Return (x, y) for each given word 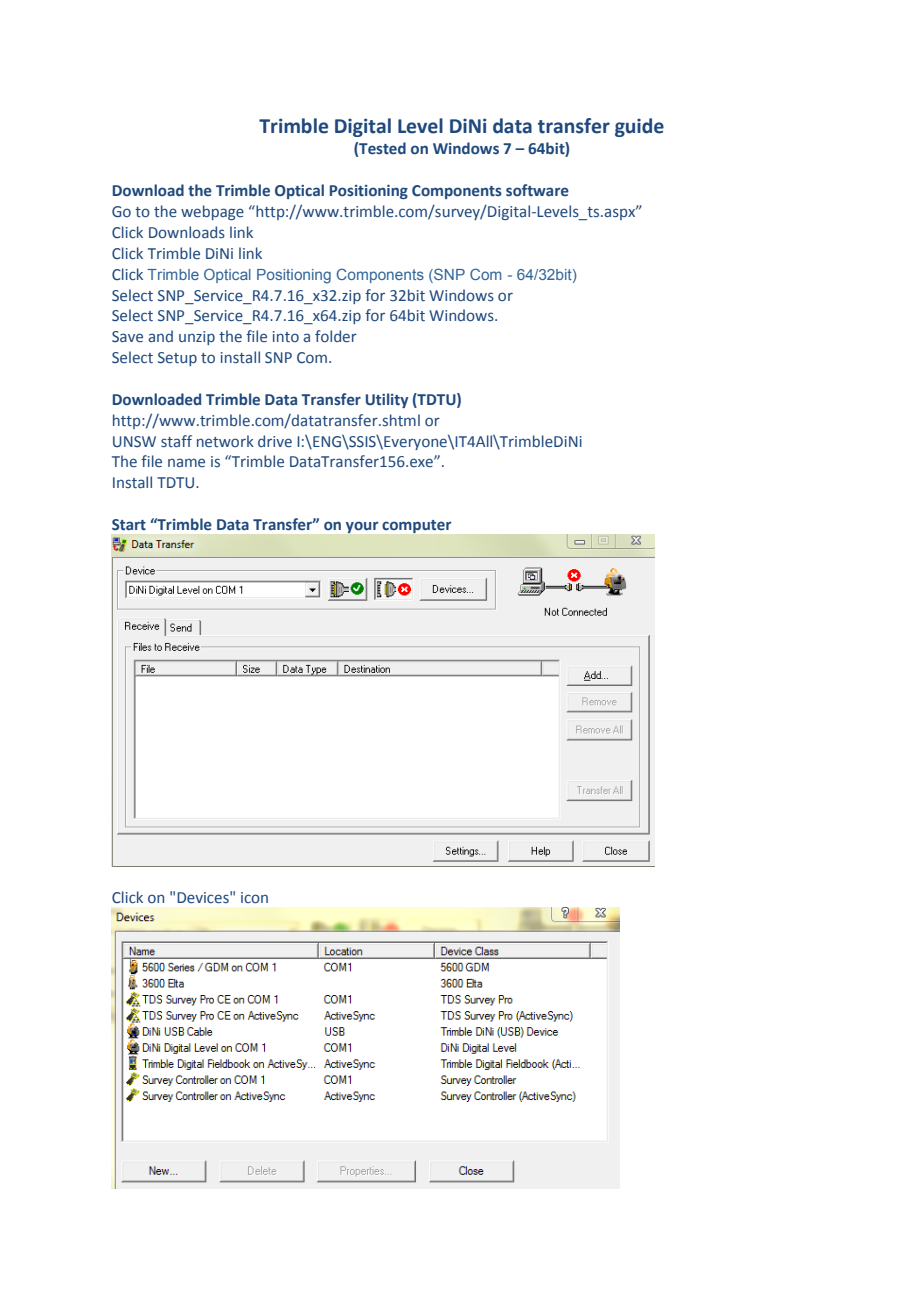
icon (254, 897)
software (537, 190)
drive (275, 441)
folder (336, 336)
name (186, 462)
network (225, 441)
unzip (197, 338)
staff (176, 441)
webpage (212, 212)
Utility (387, 400)
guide (639, 127)
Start (129, 525)
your (362, 527)
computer (416, 526)
